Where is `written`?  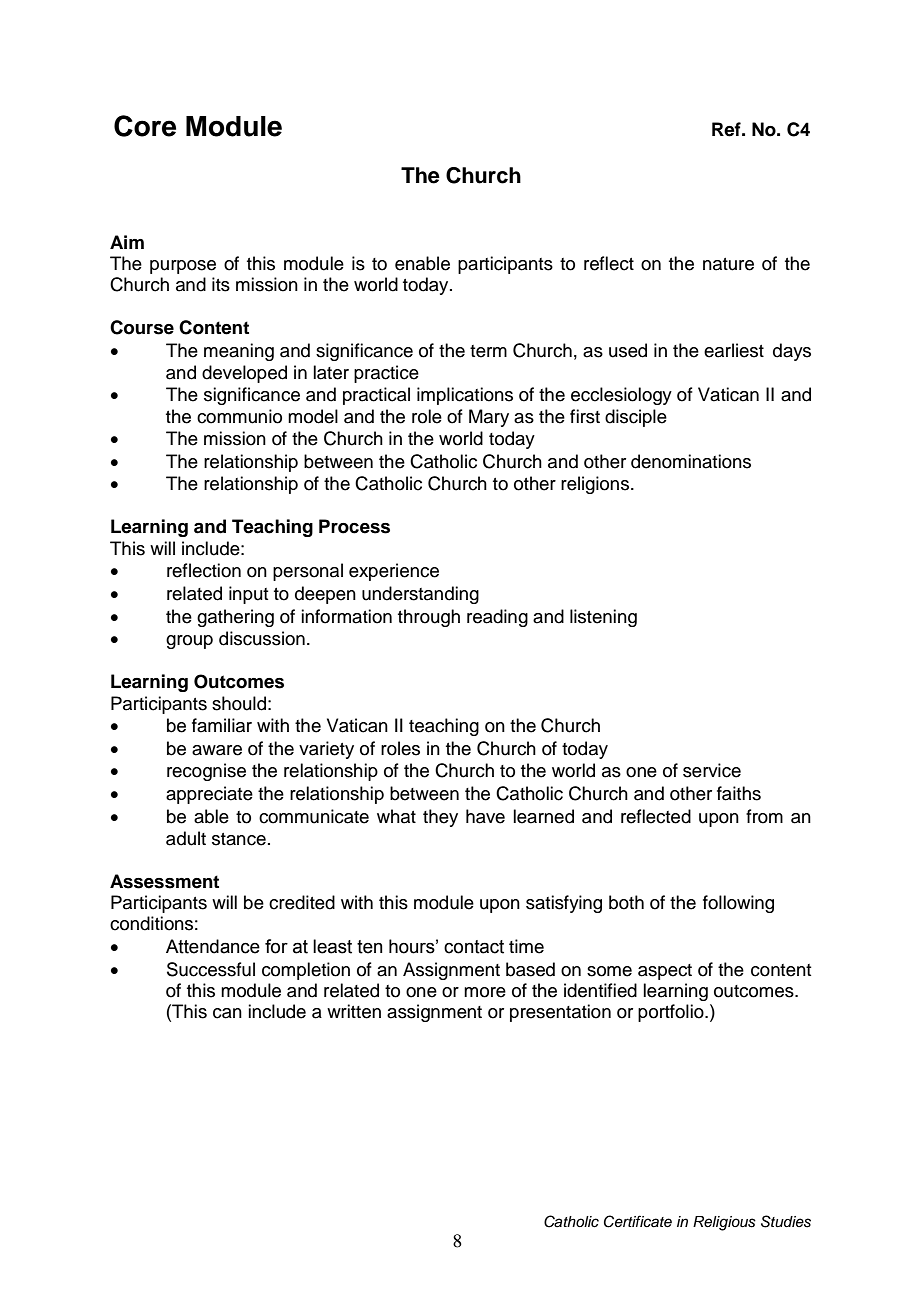
written is located at coordinates (354, 1011).
